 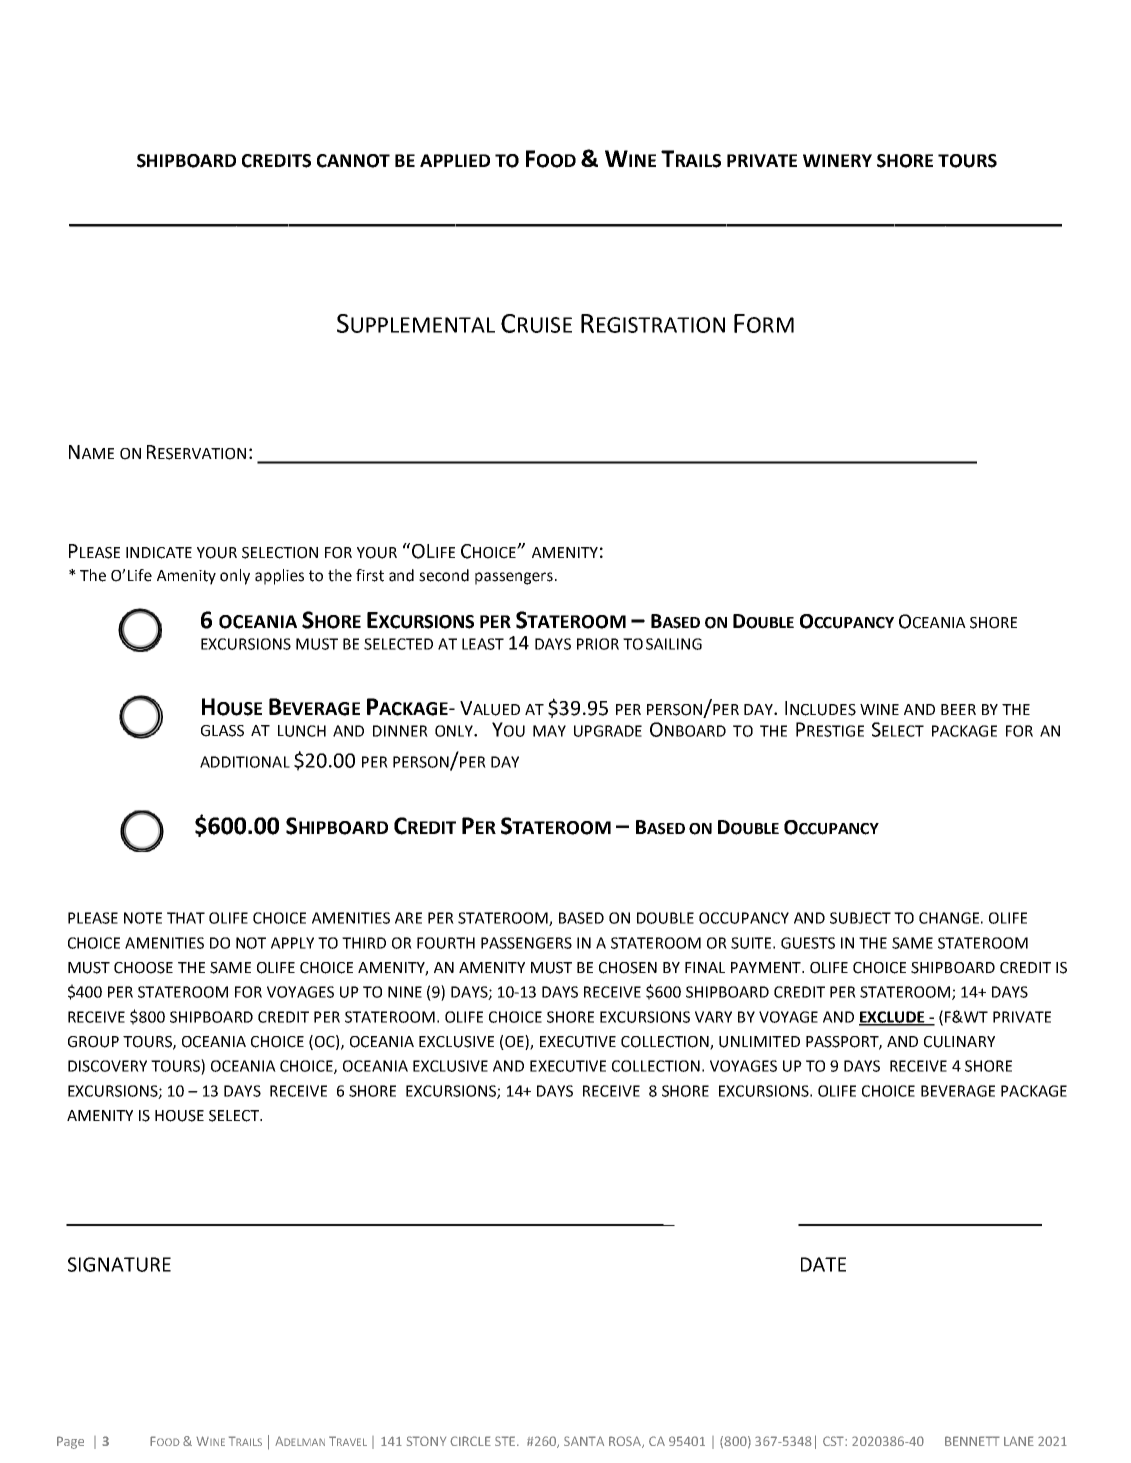 What do you see at coordinates (608, 731) in the screenshot?
I see `UPGRADE` at bounding box center [608, 731].
